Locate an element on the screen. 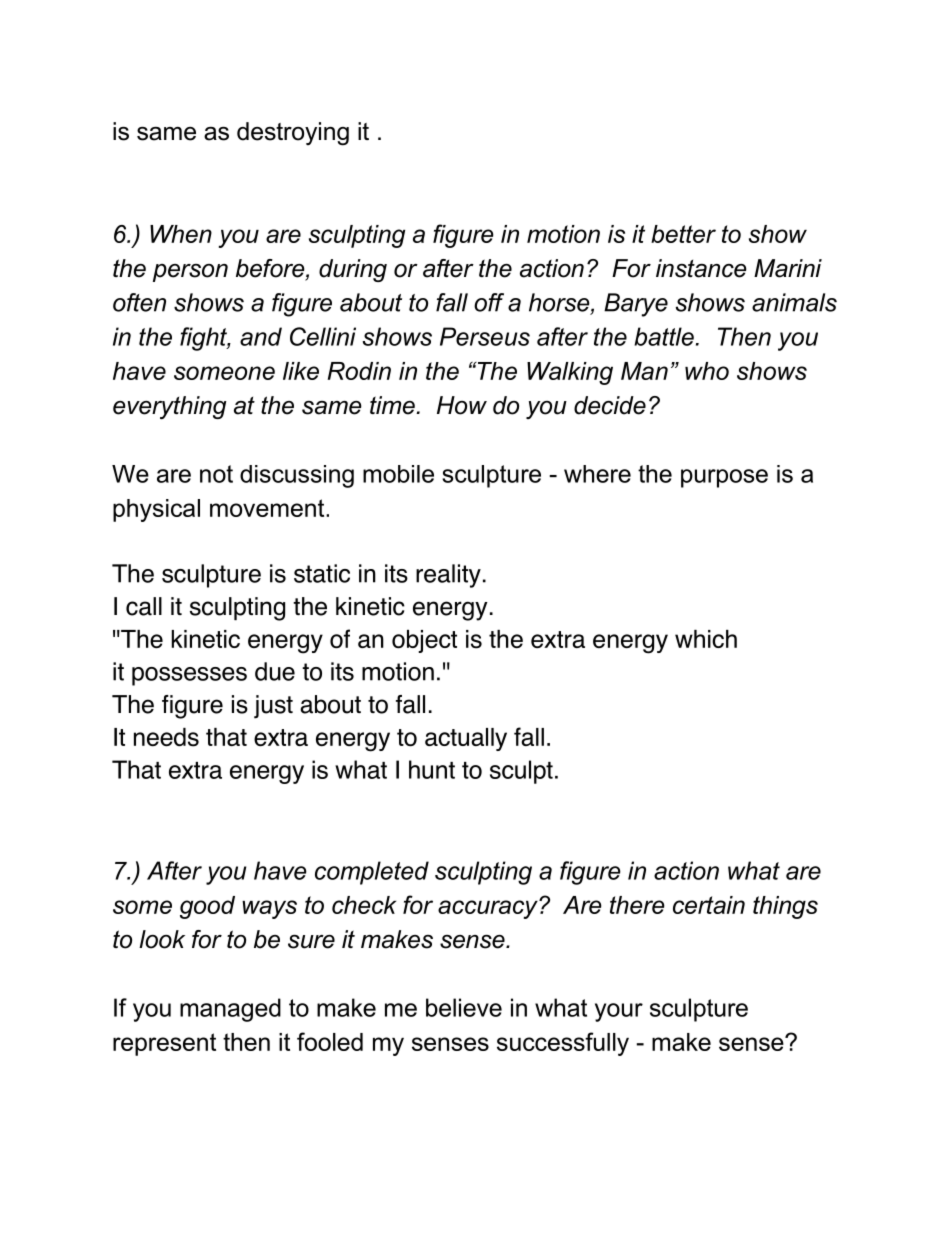 The image size is (952, 1233). better is located at coordinates (683, 234).
